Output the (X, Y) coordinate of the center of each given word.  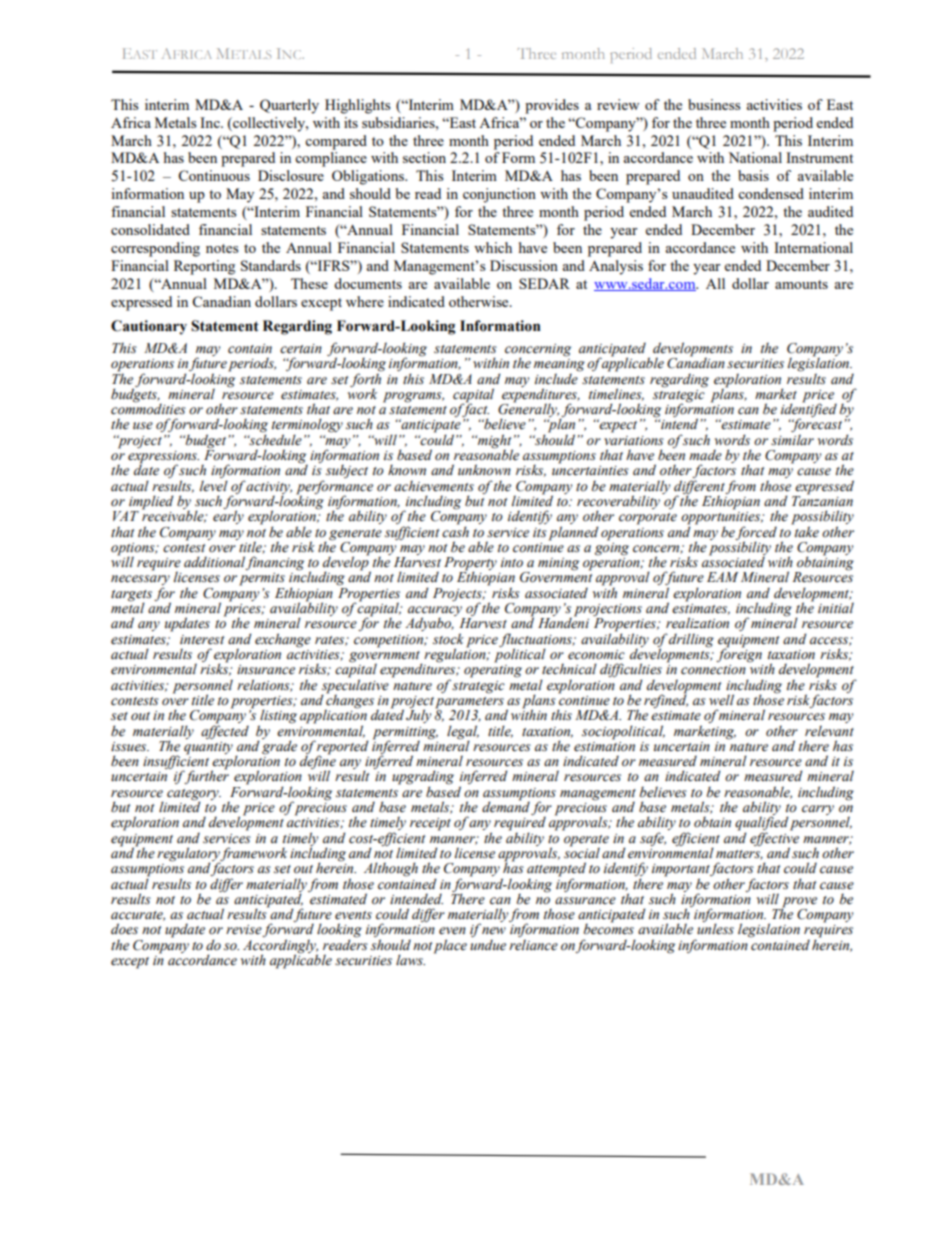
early (228, 517)
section (424, 157)
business (714, 104)
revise (244, 931)
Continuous (214, 175)
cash (455, 531)
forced (756, 534)
